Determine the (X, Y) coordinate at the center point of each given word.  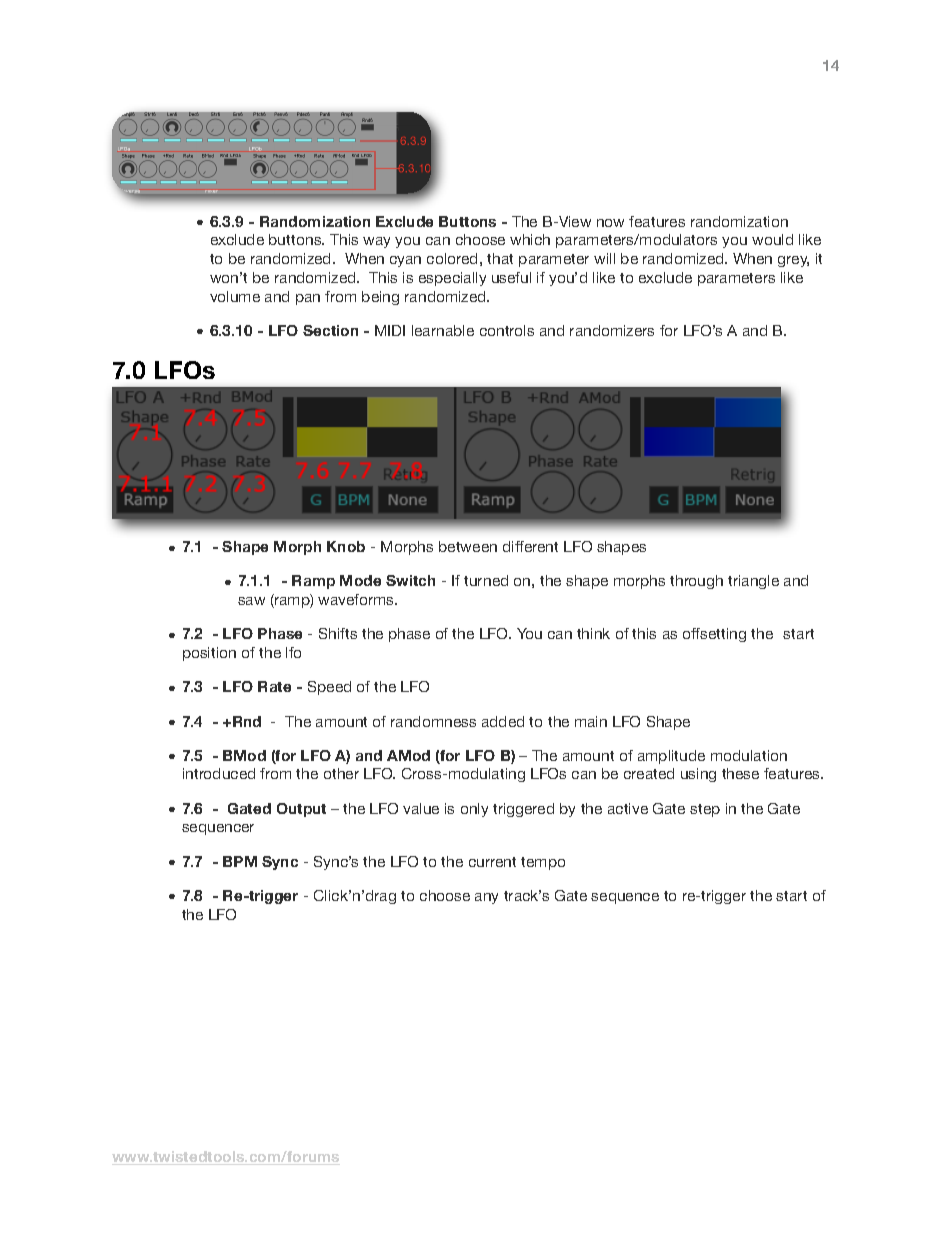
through (696, 582)
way (376, 242)
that (500, 258)
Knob (346, 546)
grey (793, 261)
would (772, 239)
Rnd (247, 721)
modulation (749, 755)
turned (486, 580)
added (503, 721)
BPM (240, 861)
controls (507, 330)
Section (330, 330)
